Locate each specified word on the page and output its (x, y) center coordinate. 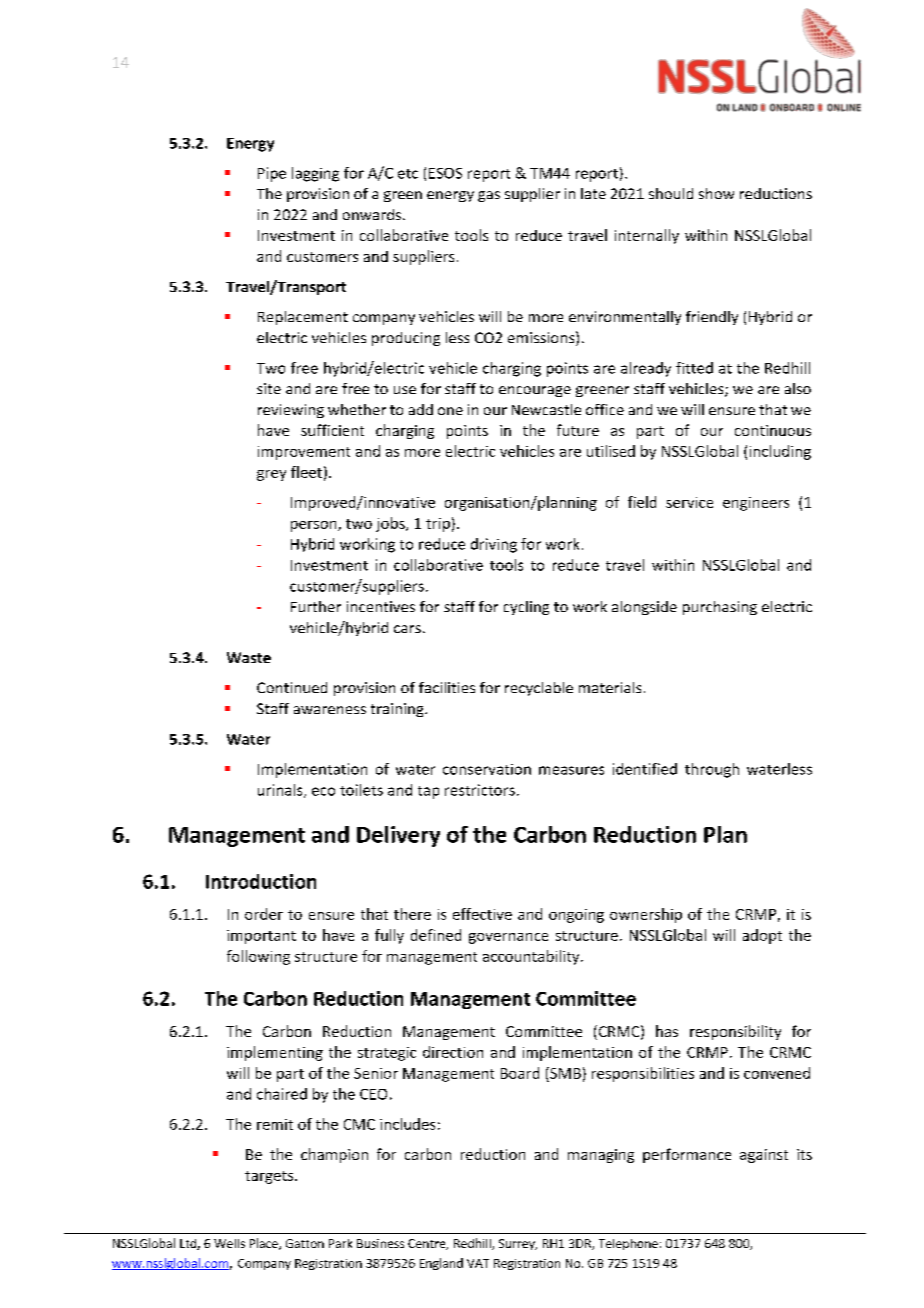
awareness (330, 710)
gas (489, 196)
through (712, 770)
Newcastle (546, 409)
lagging (315, 174)
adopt (762, 936)
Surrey (518, 1244)
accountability (532, 957)
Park (340, 1243)
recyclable (539, 689)
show (716, 193)
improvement (304, 453)
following (258, 957)
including (780, 452)
